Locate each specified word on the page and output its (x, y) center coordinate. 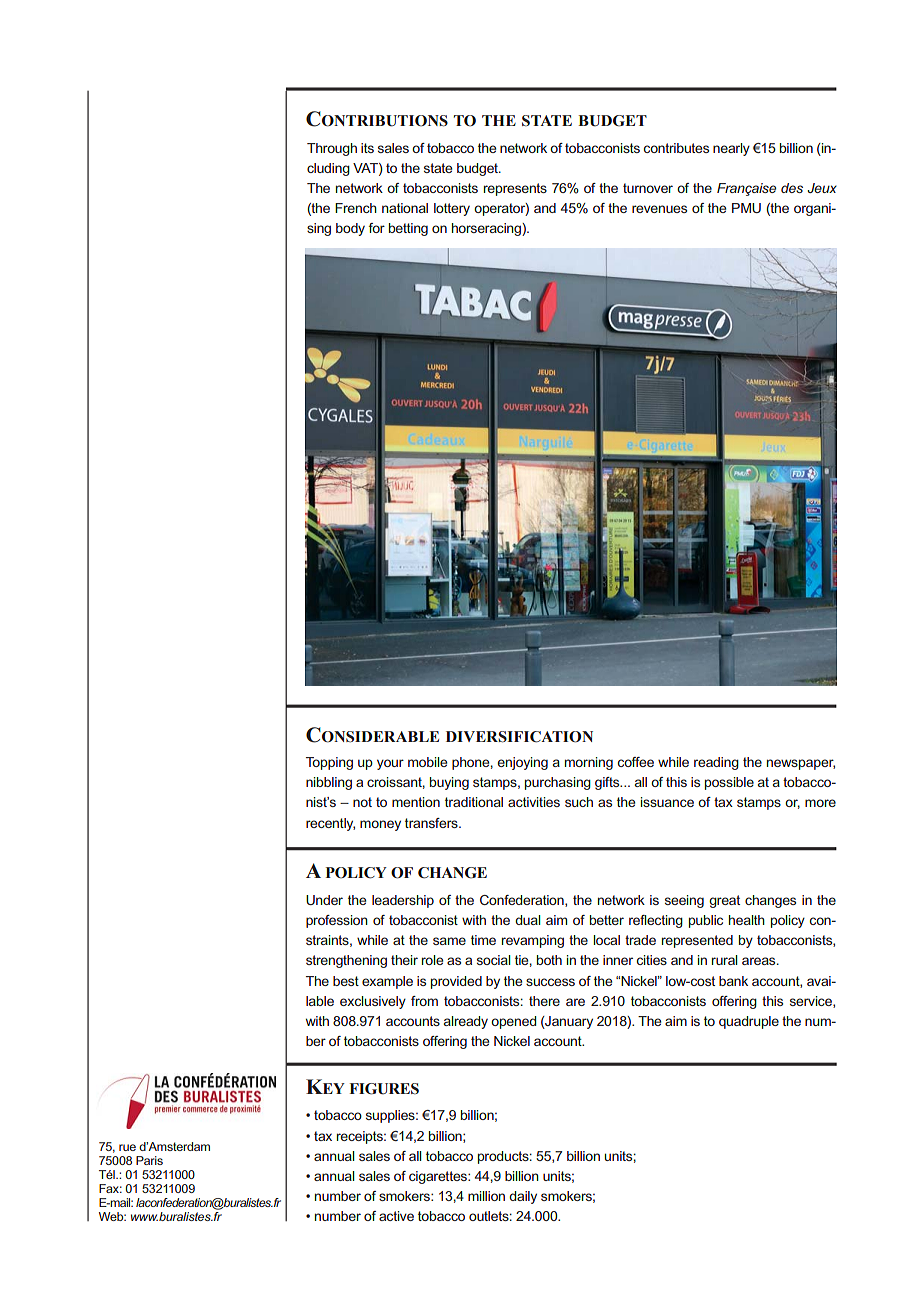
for (377, 228)
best (346, 981)
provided (456, 982)
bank (733, 981)
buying (449, 783)
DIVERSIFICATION (519, 737)
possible (729, 783)
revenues (659, 209)
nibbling (329, 783)
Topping (329, 763)
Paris (149, 1160)
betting (408, 229)
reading (716, 763)
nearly (731, 149)
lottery (452, 209)
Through (332, 149)
